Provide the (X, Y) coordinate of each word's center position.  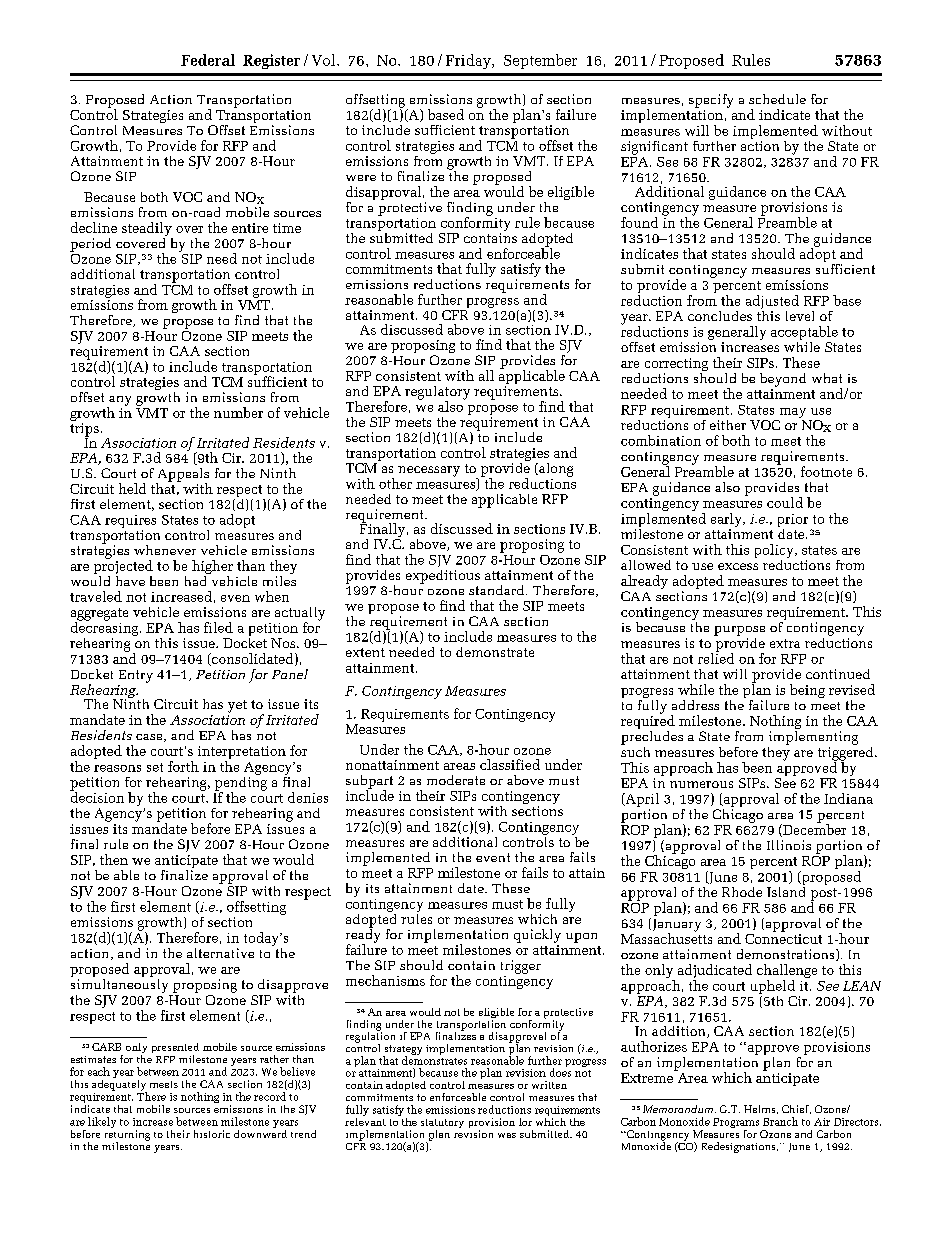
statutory (442, 1125)
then (114, 859)
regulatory (437, 394)
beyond (783, 380)
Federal (208, 60)
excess (738, 566)
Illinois (789, 845)
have (130, 579)
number (238, 412)
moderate (456, 780)
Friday (469, 61)
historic (212, 1134)
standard (498, 590)
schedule (777, 99)
